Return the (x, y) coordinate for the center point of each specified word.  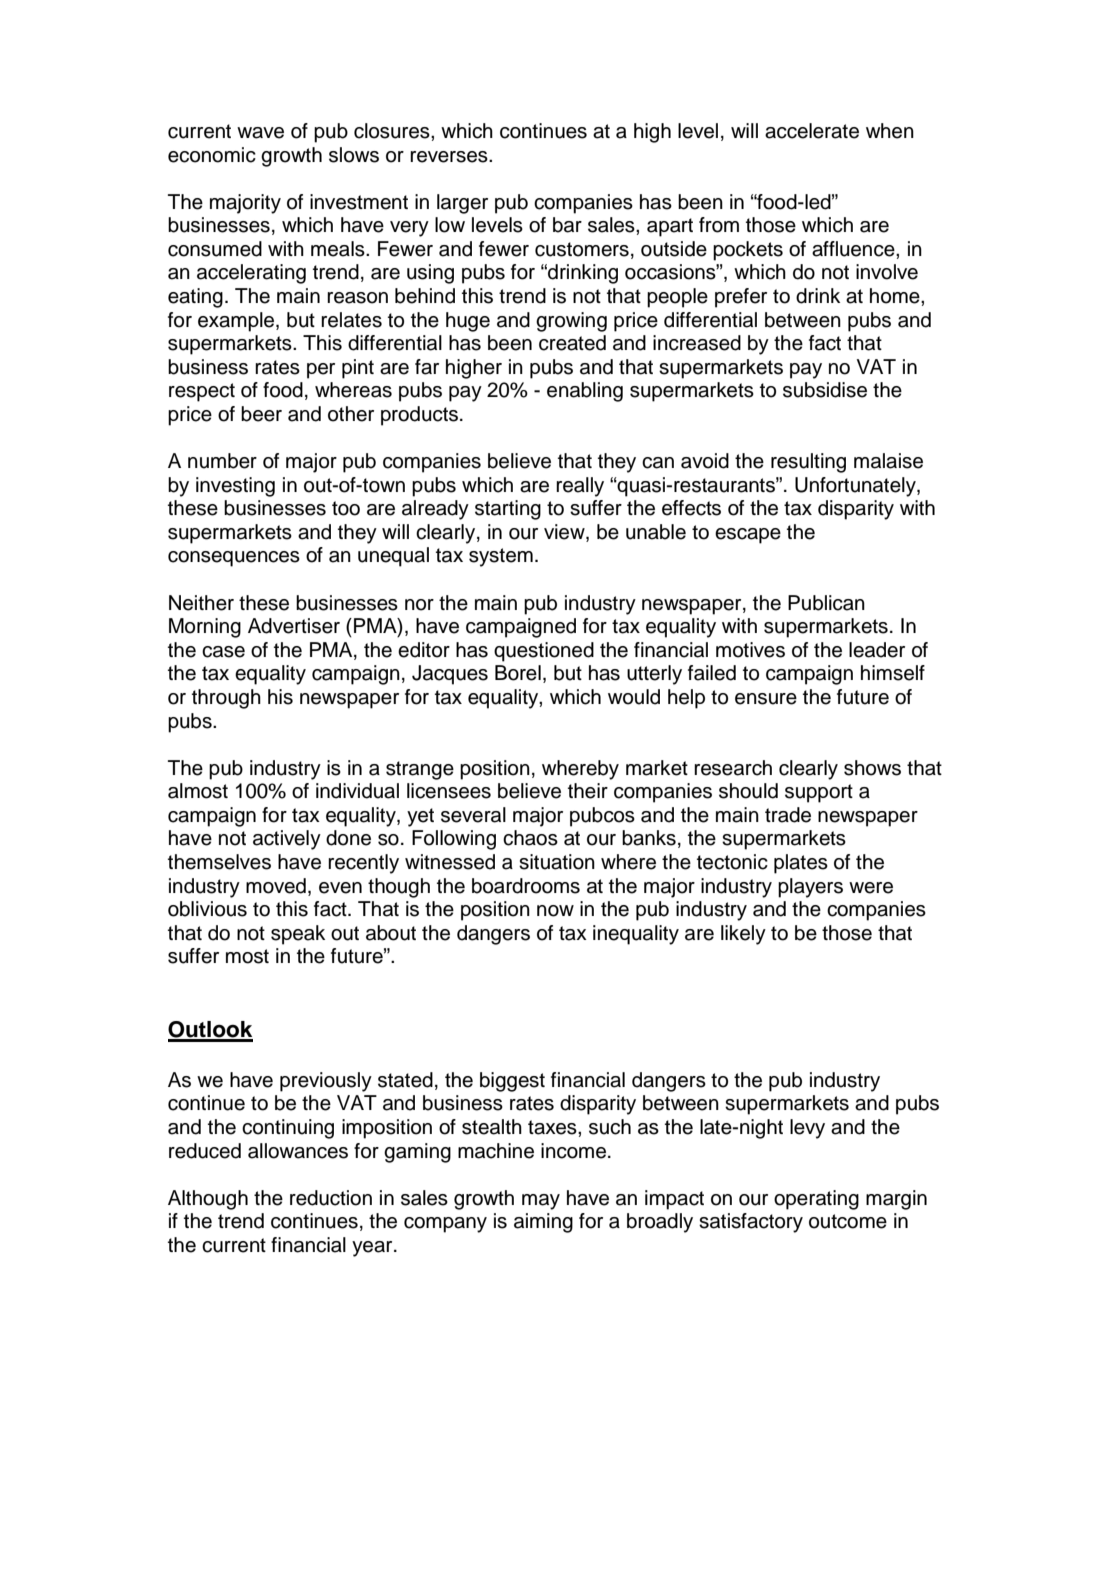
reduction (331, 1198)
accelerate (812, 131)
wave (260, 133)
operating (816, 1200)
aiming (543, 1223)
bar (567, 225)
